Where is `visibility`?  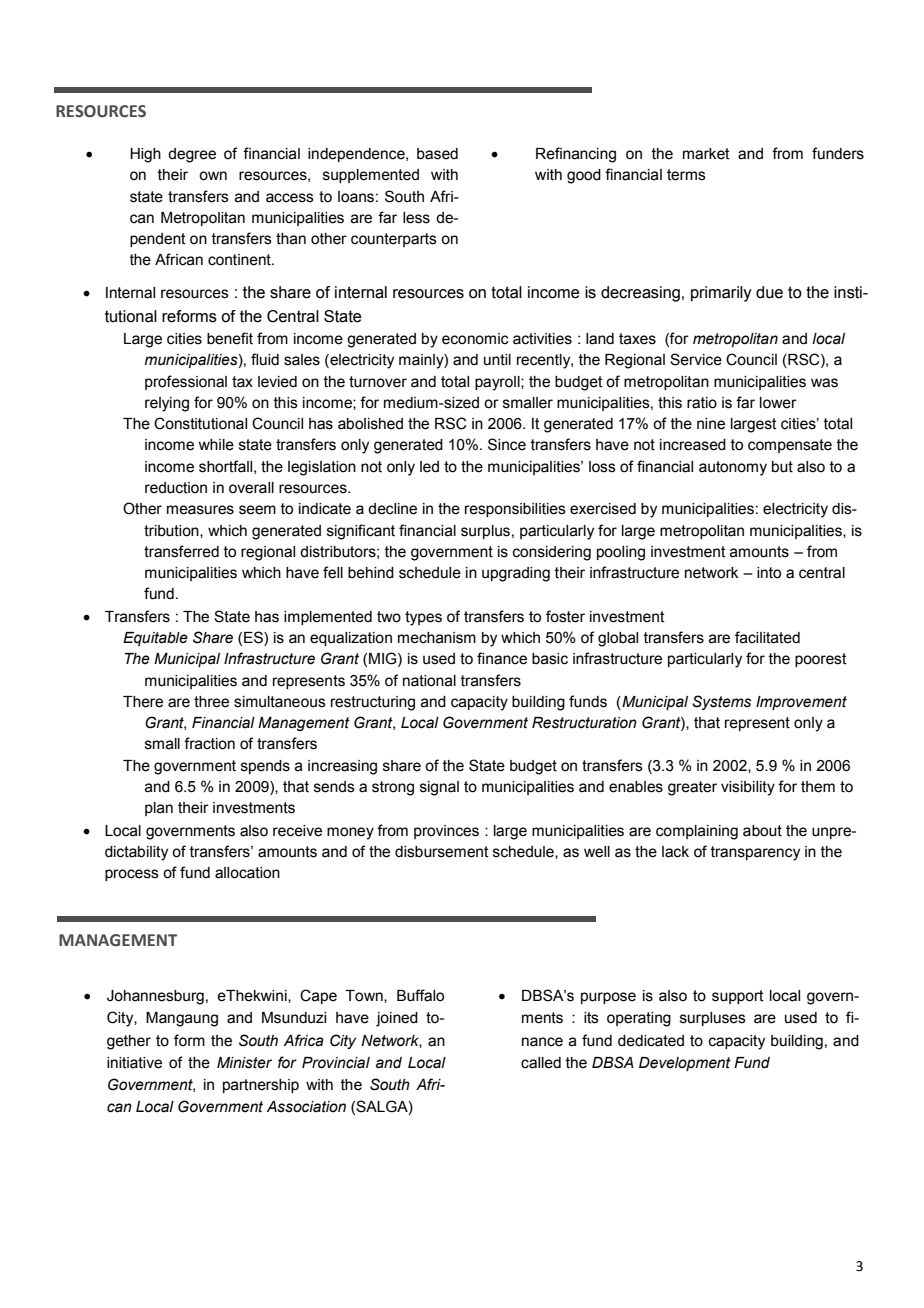 visibility is located at coordinates (748, 788).
